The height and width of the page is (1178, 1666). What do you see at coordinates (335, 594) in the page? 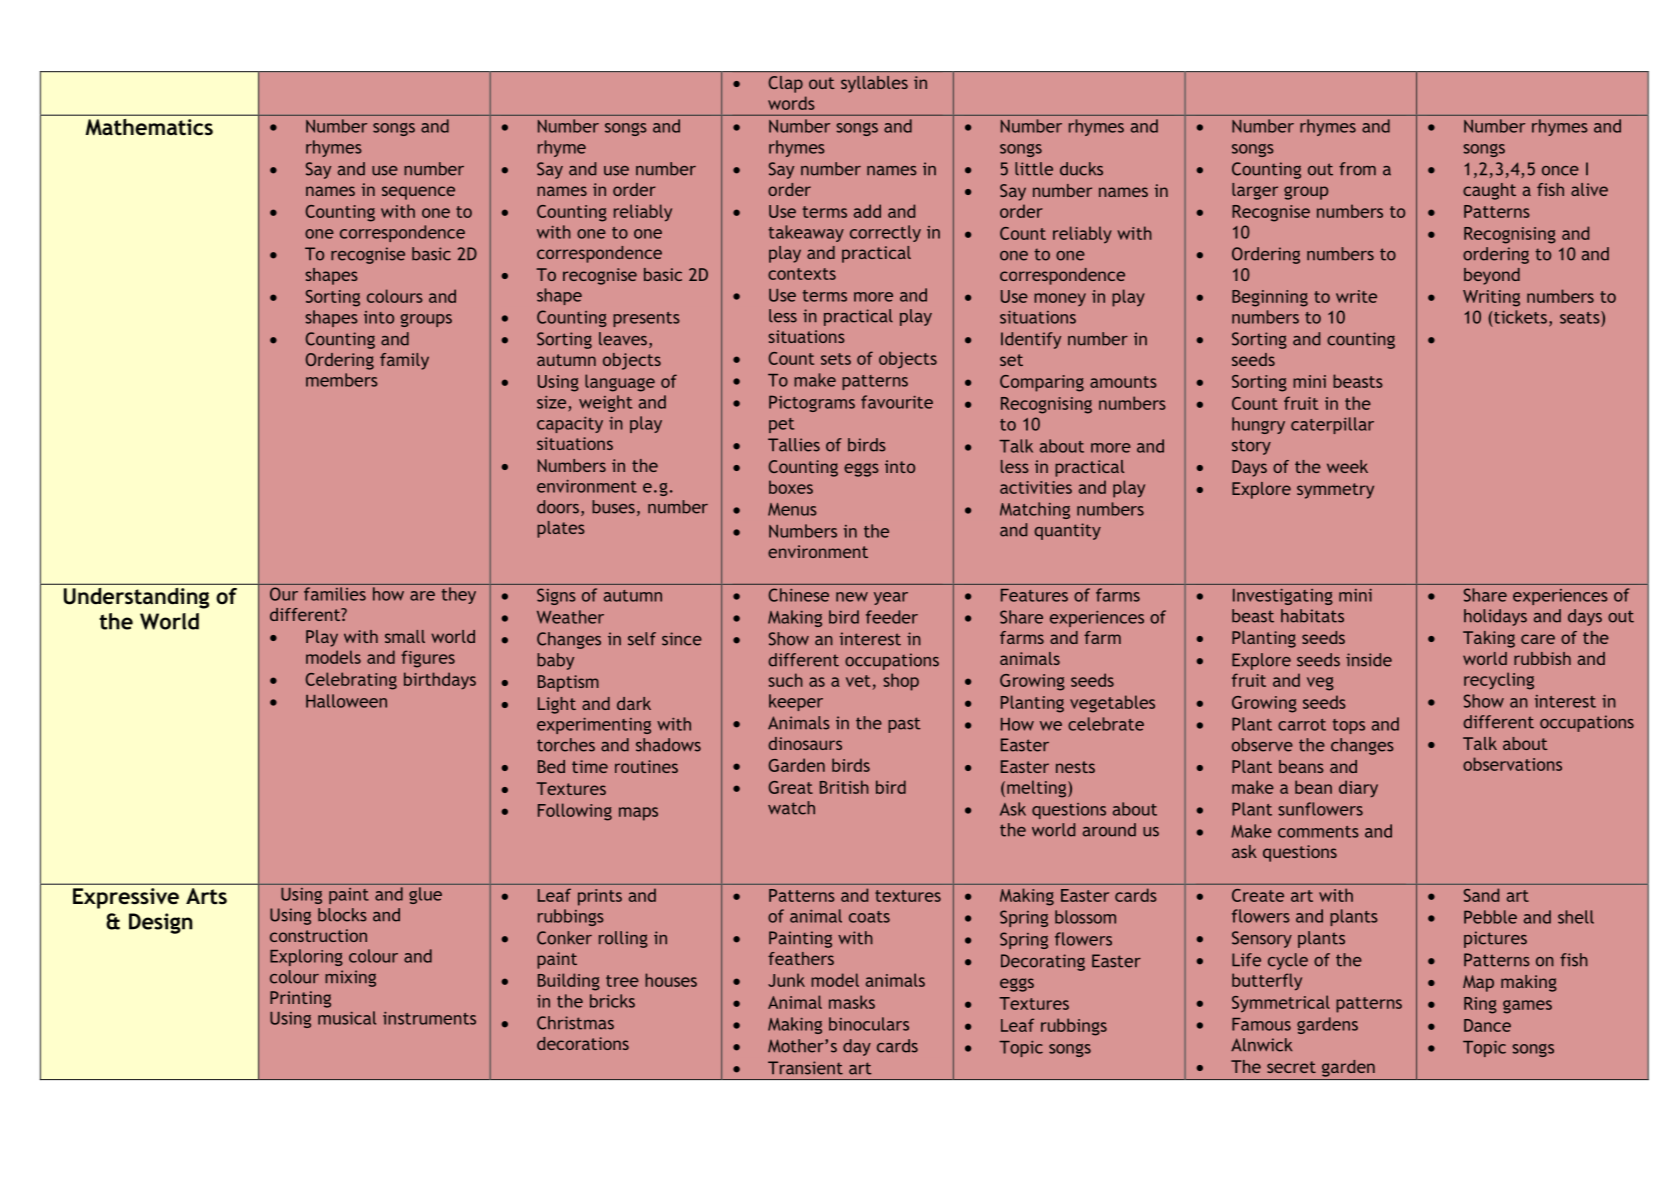
I see `families` at bounding box center [335, 594].
